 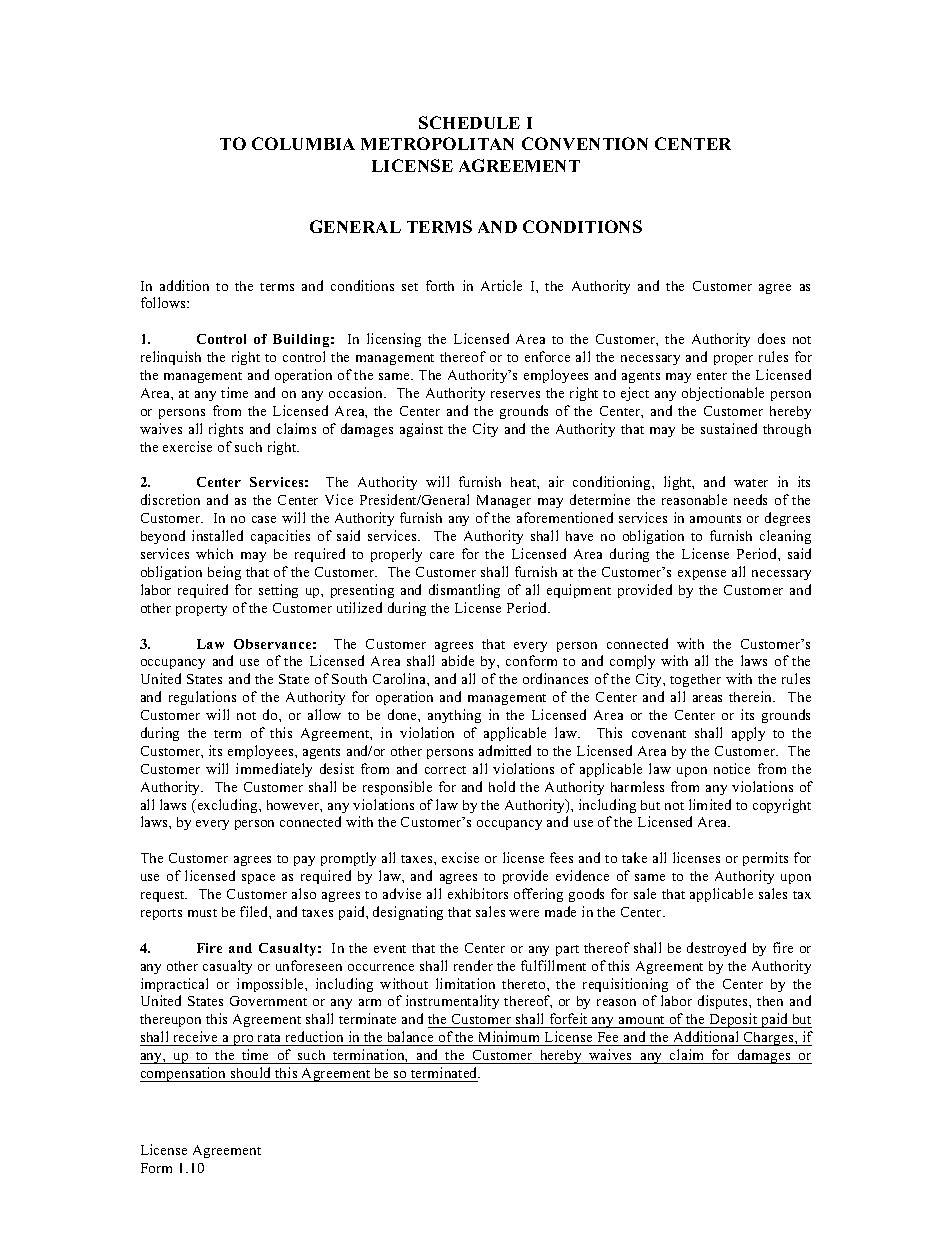 I want to click on rata, so click(x=269, y=1038).
